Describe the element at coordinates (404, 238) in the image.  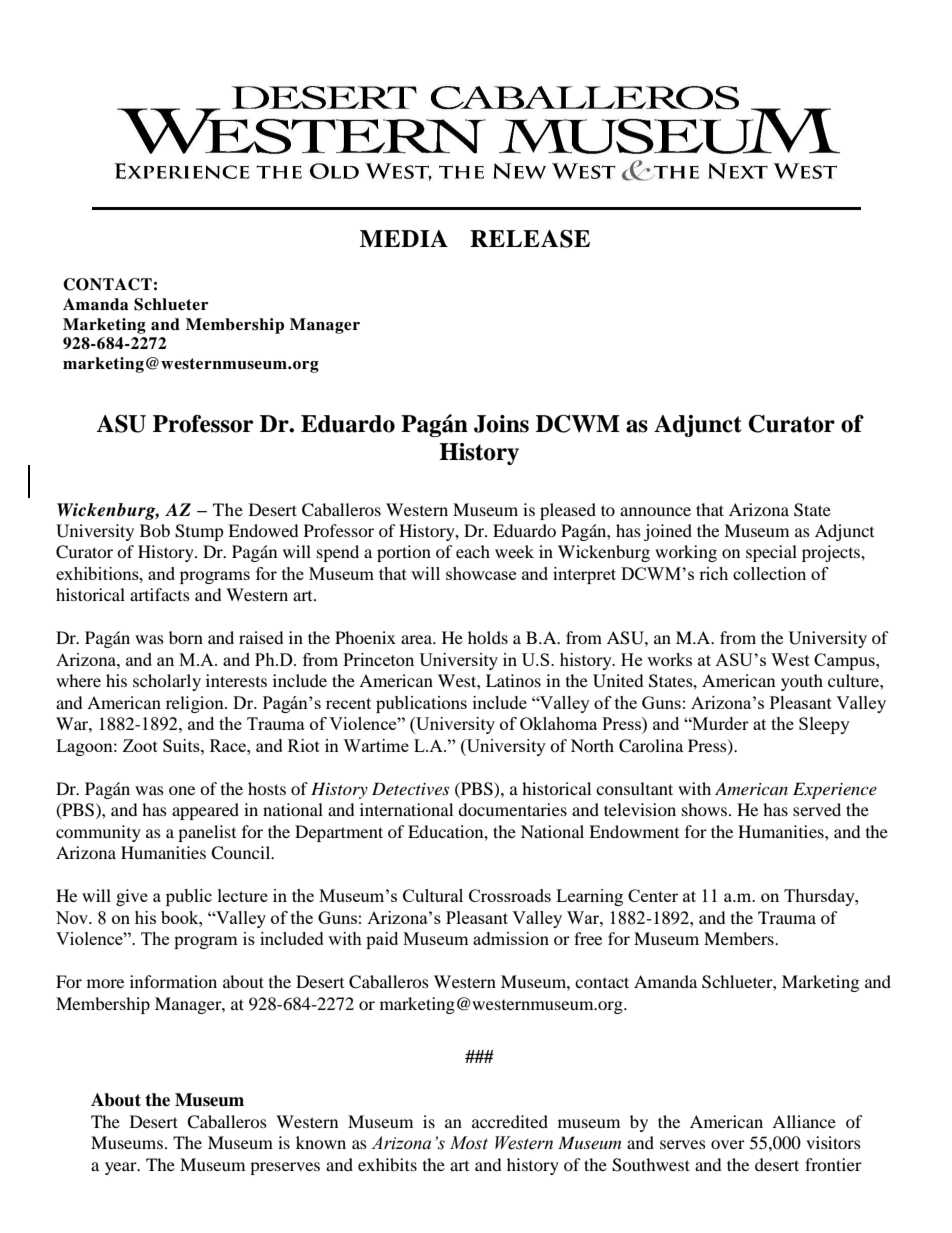
I see `MEDIA` at that location.
